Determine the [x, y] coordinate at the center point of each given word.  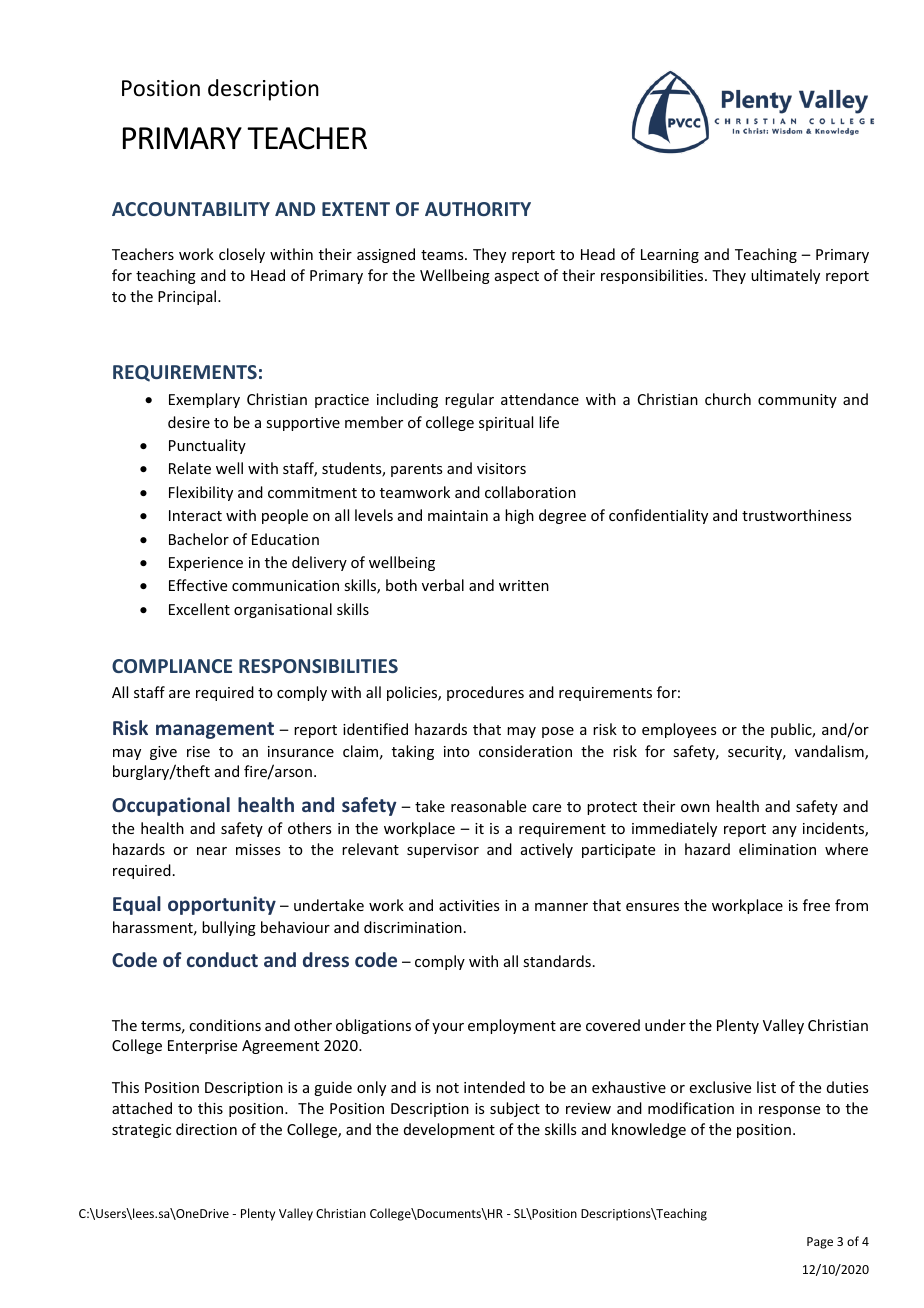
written [524, 585]
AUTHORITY [478, 209]
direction [206, 1129]
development [449, 1130]
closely [242, 255]
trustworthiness [796, 515]
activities [469, 905]
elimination [777, 849]
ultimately [785, 276]
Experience [206, 564]
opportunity [222, 905]
